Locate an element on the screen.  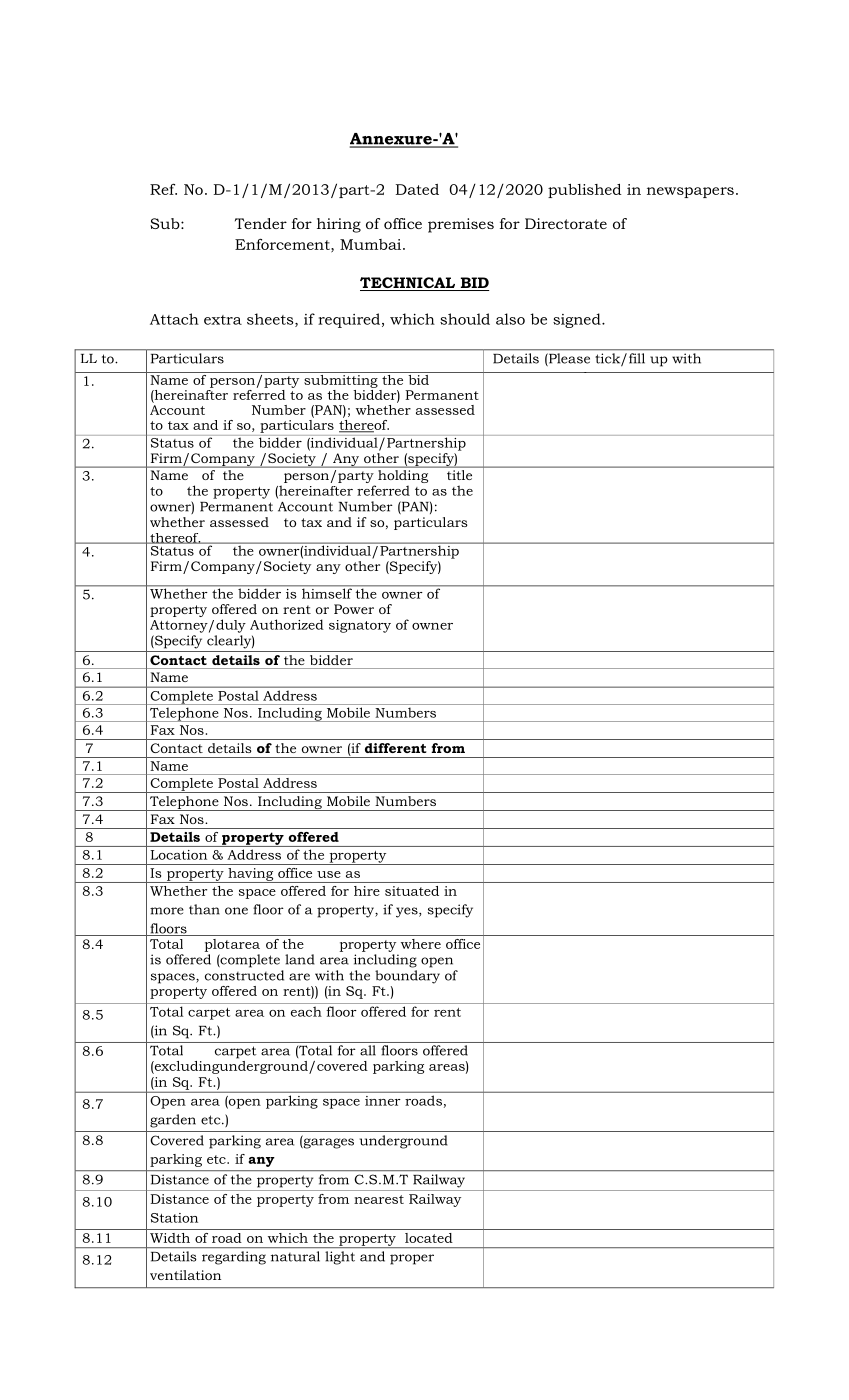
Tender is located at coordinates (261, 223).
